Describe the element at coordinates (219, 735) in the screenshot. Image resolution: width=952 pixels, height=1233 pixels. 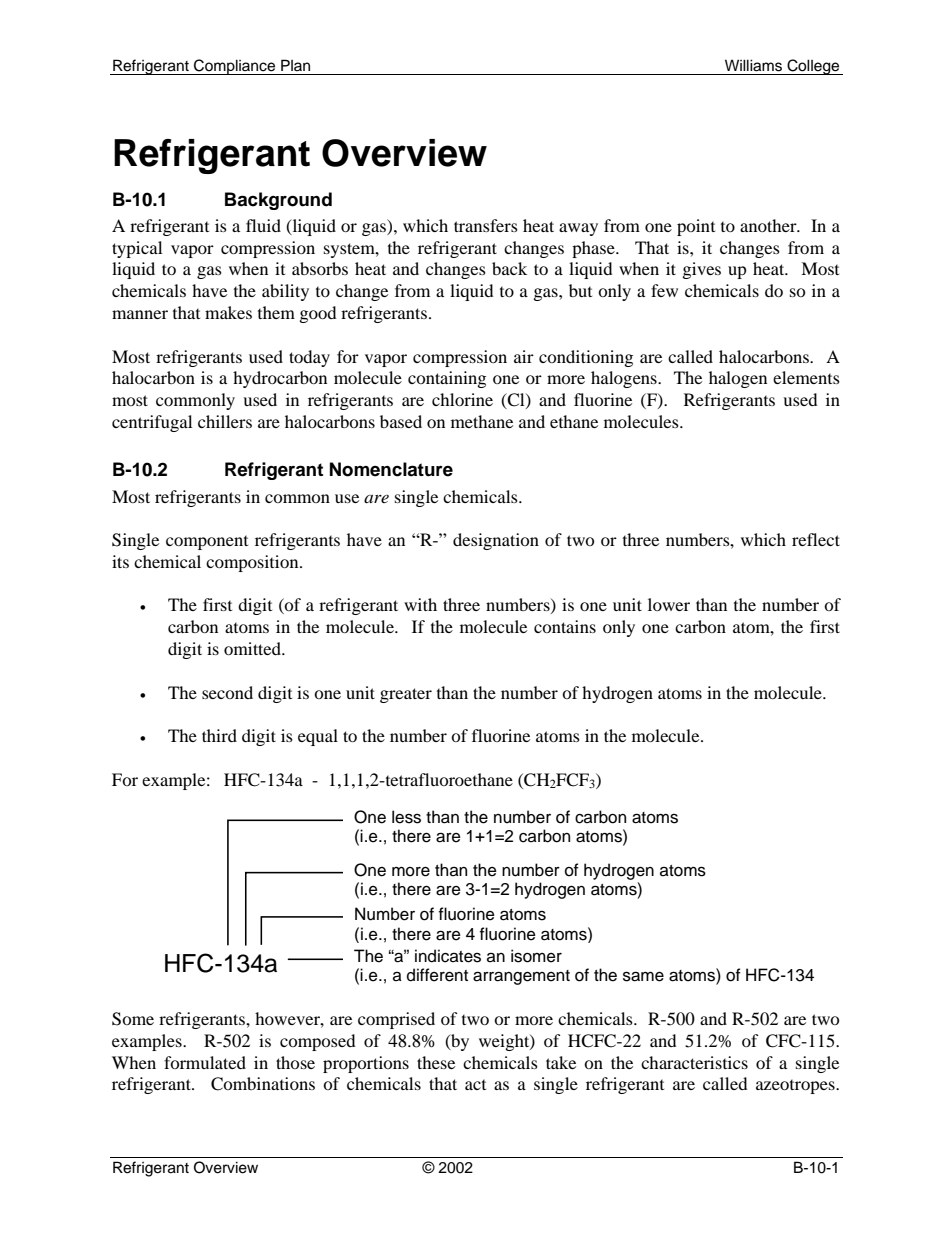
I see `third` at that location.
